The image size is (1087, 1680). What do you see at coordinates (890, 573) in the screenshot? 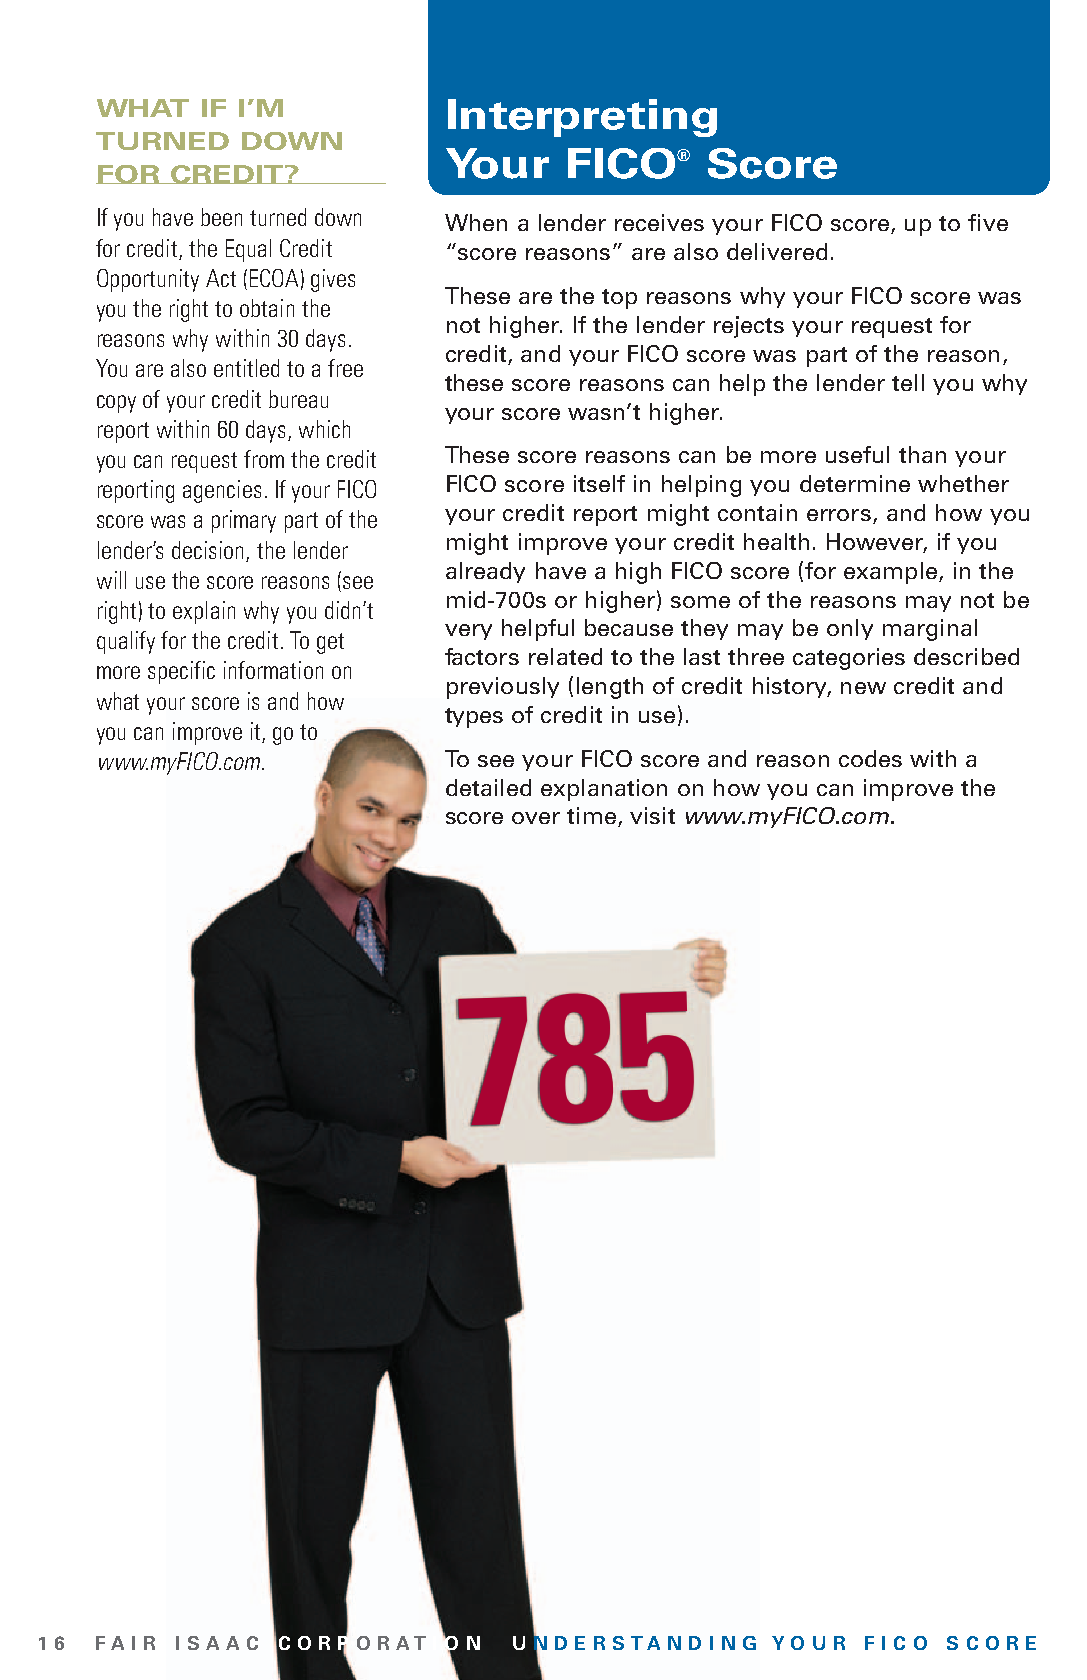
I see `example` at bounding box center [890, 573].
